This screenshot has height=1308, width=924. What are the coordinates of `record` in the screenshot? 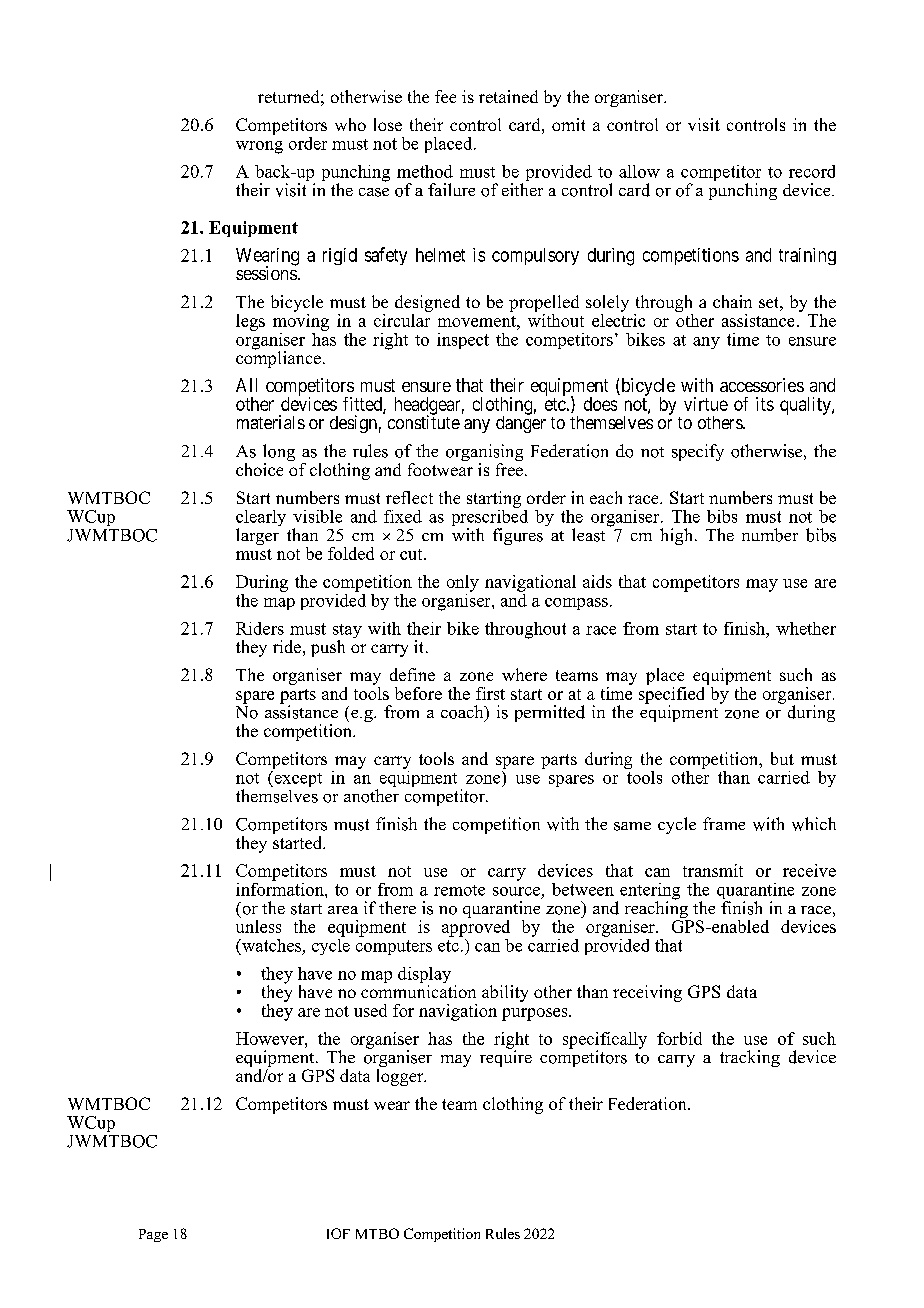 It's located at (812, 171).
